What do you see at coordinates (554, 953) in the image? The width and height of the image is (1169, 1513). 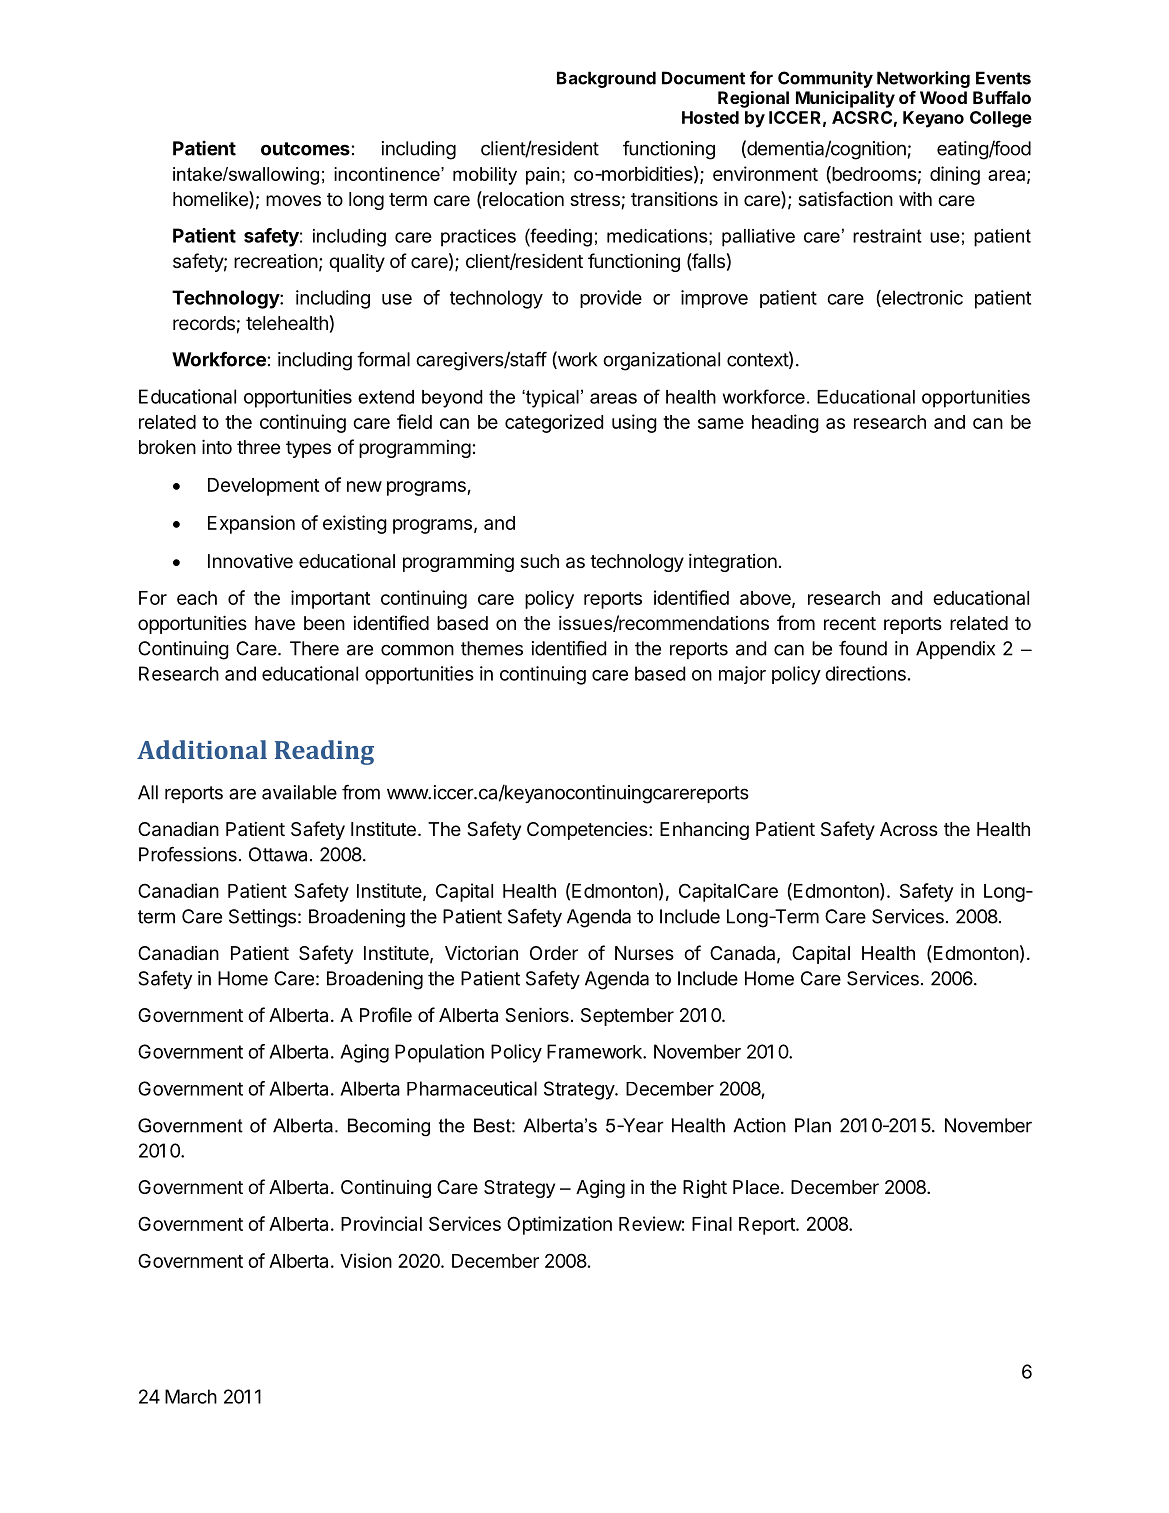 I see `Order` at bounding box center [554, 953].
